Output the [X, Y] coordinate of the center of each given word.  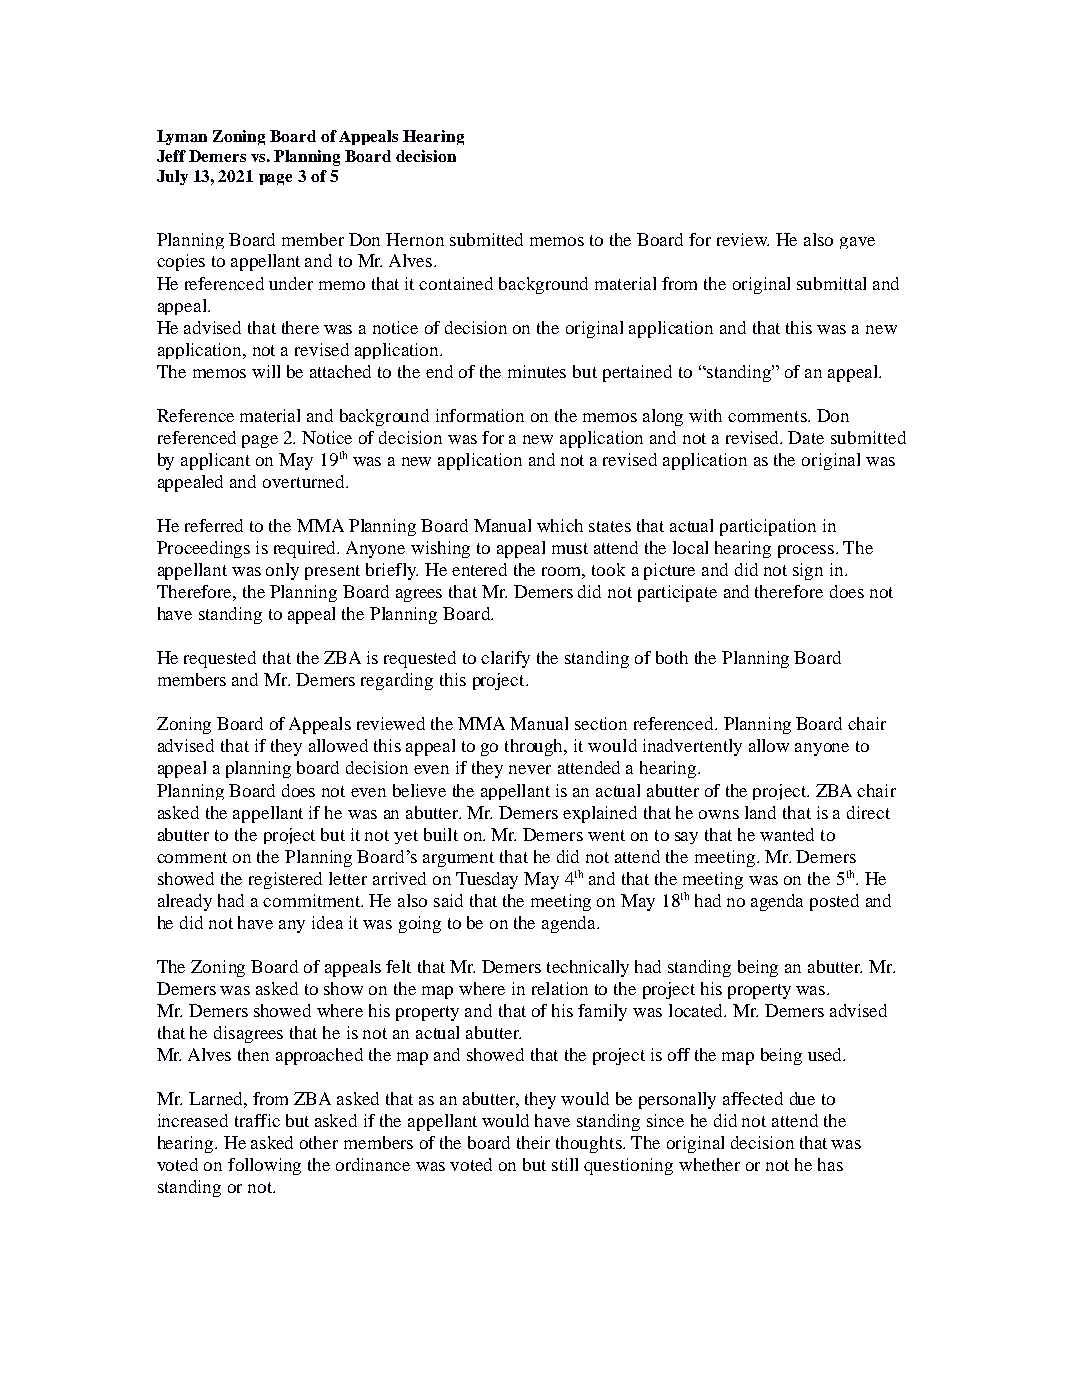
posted [834, 902]
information [480, 415]
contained [456, 283]
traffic [257, 1120]
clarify [505, 659]
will [266, 371]
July [172, 177]
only [282, 571]
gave [857, 243]
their [533, 1142]
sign [808, 571]
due [802, 1098]
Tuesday [487, 880]
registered [285, 880]
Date [806, 437]
